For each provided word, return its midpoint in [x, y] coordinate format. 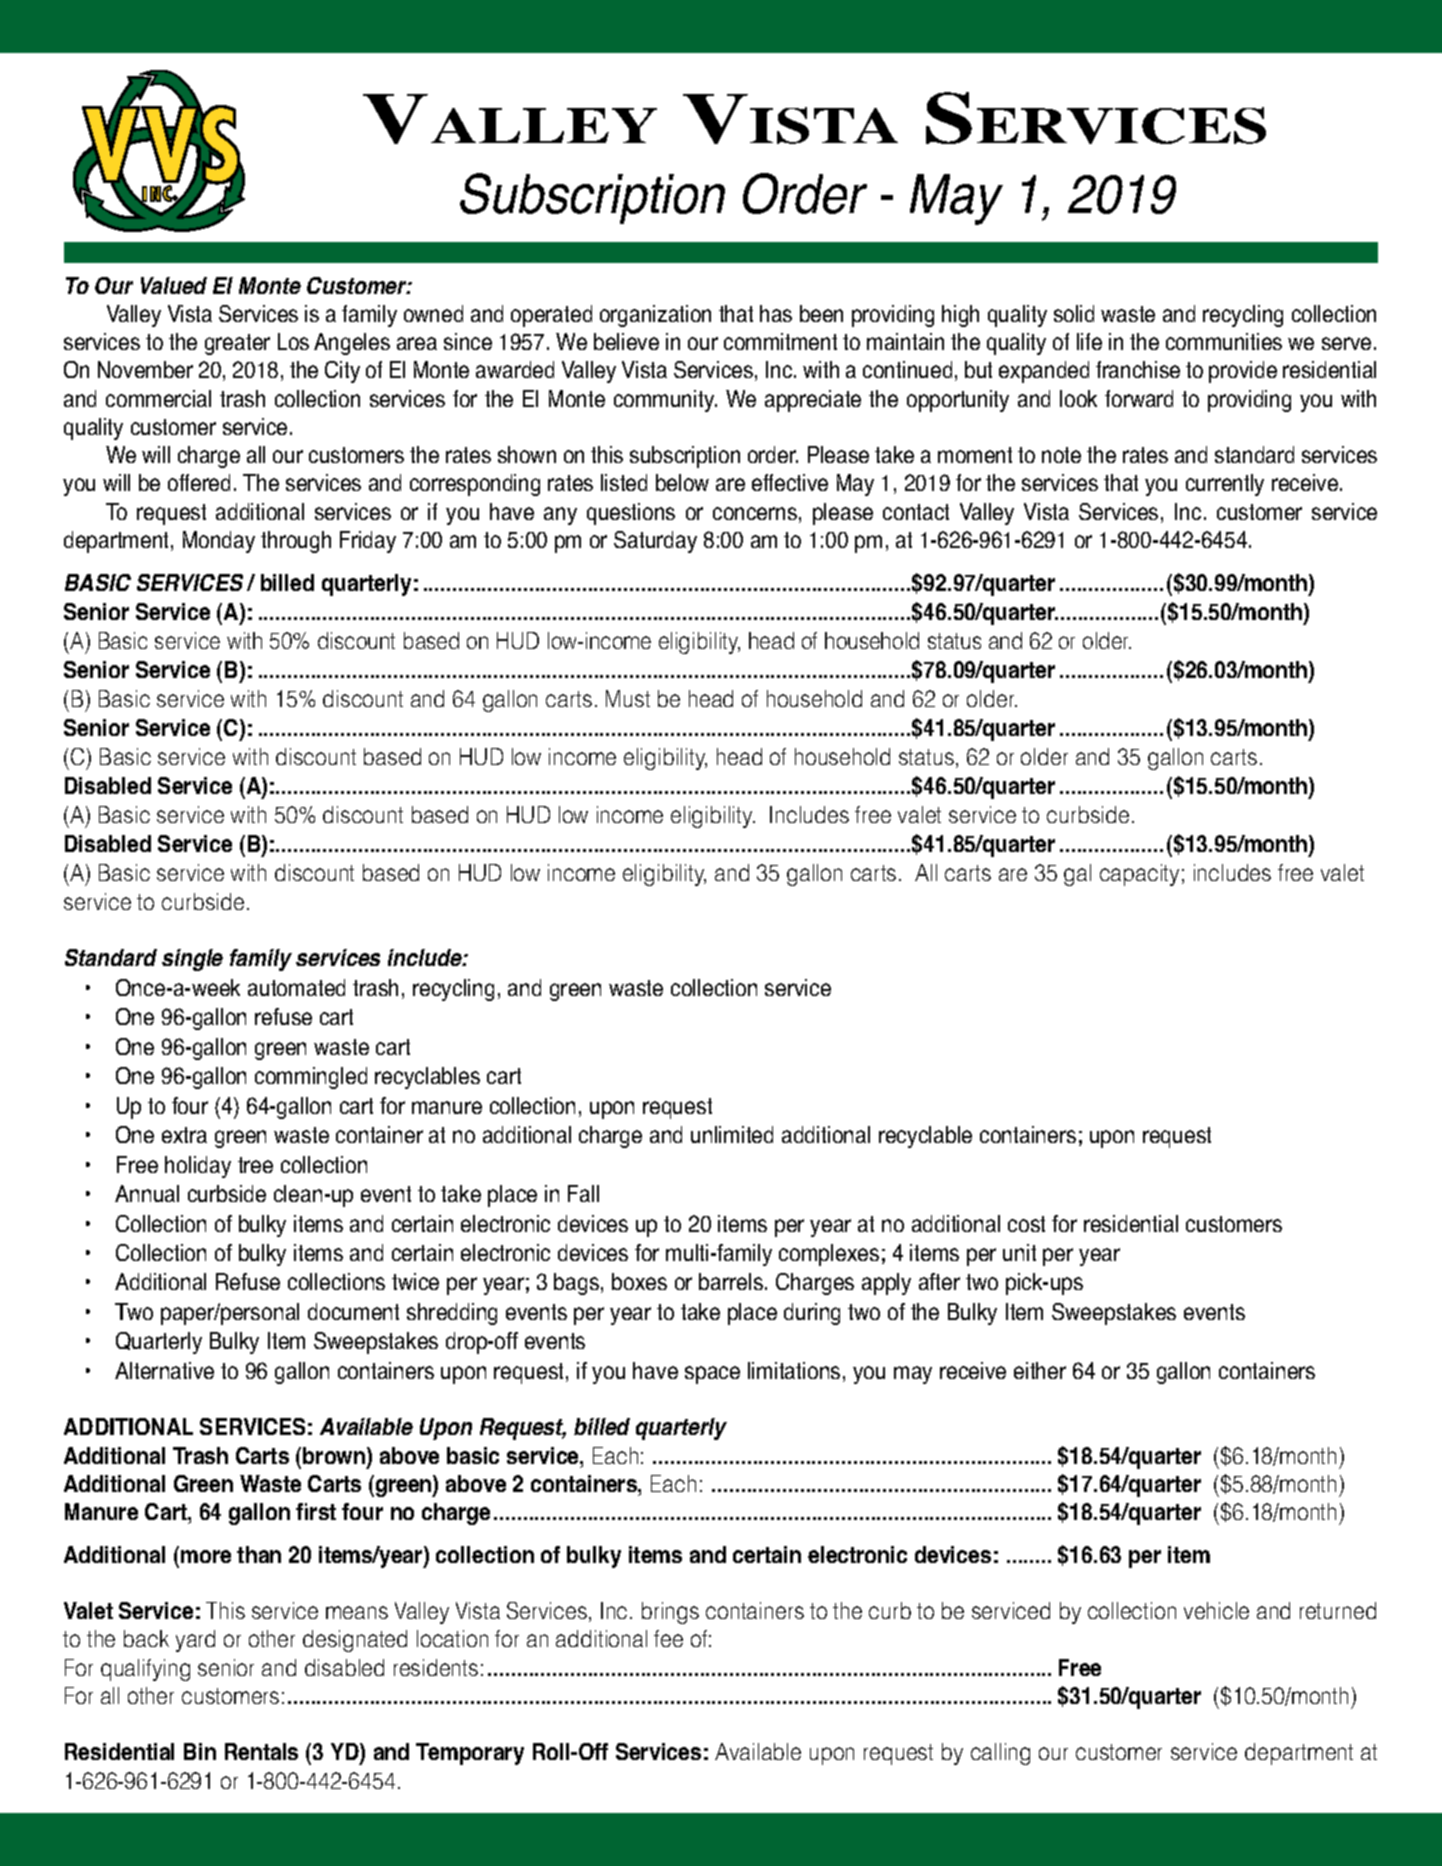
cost [1026, 1224]
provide [1243, 372]
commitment [780, 341]
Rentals [261, 1751]
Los [293, 341]
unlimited [732, 1134]
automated [296, 987]
